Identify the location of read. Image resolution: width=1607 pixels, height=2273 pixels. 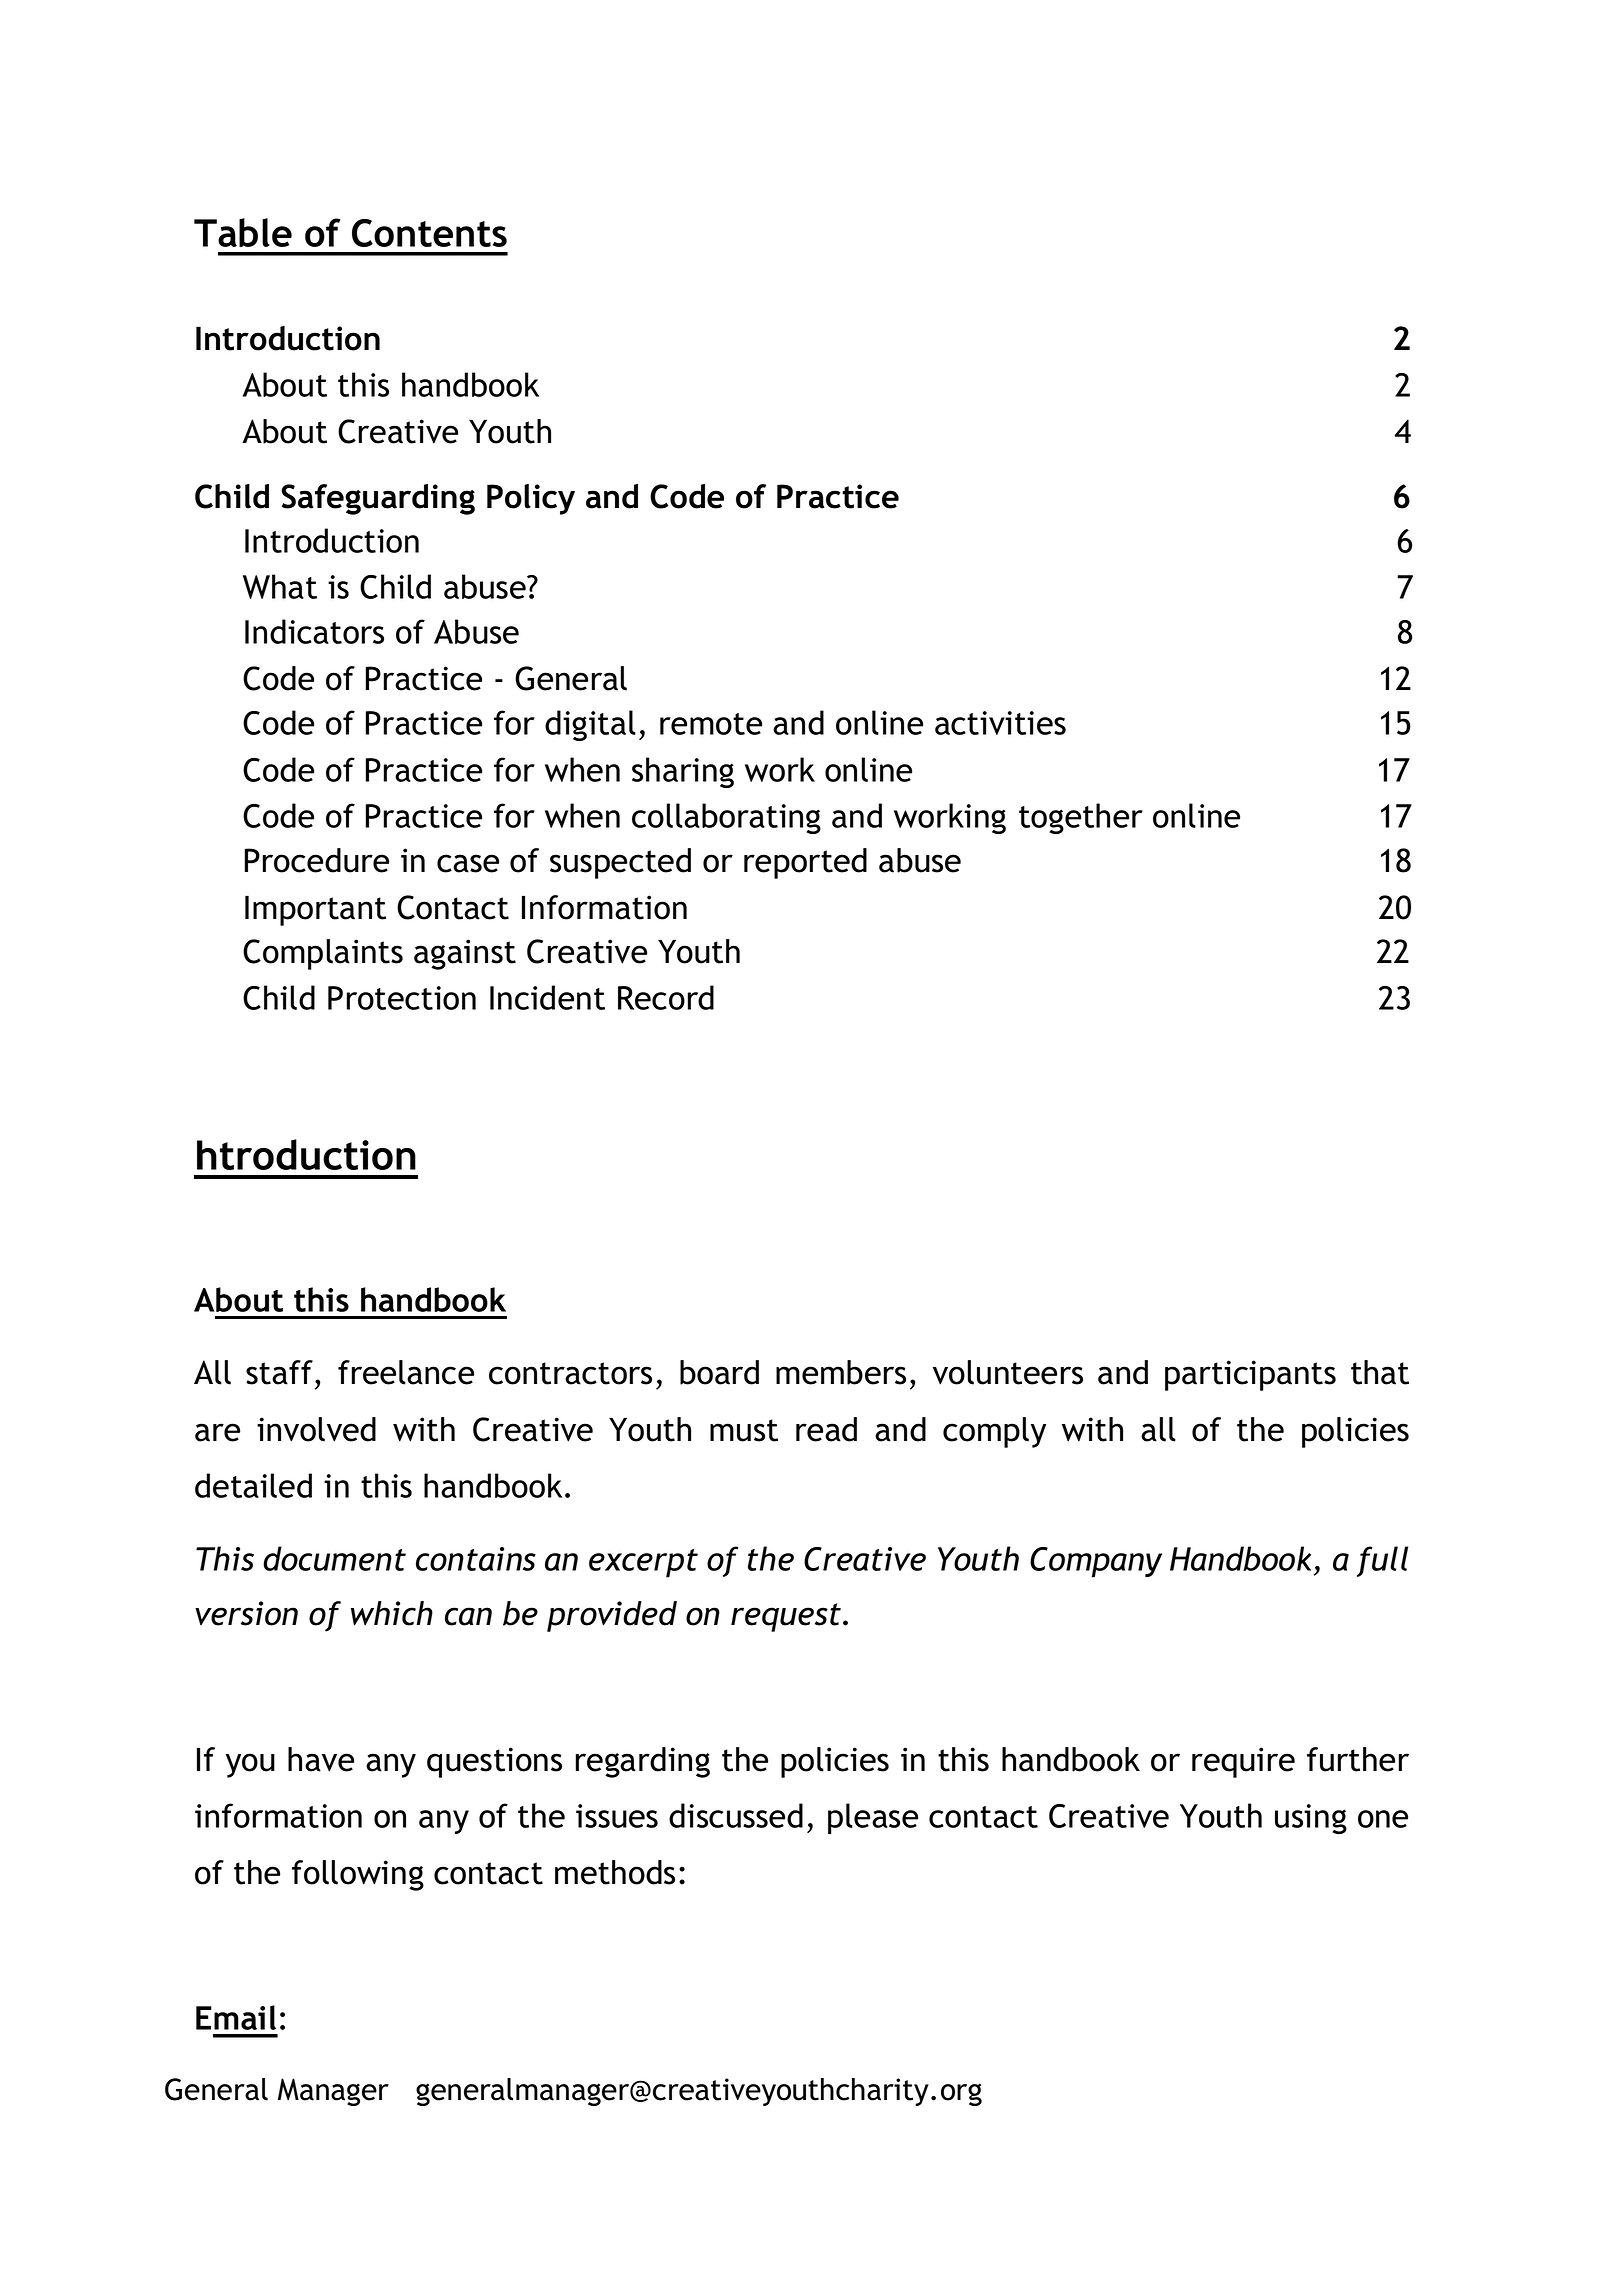
(826, 1429).
